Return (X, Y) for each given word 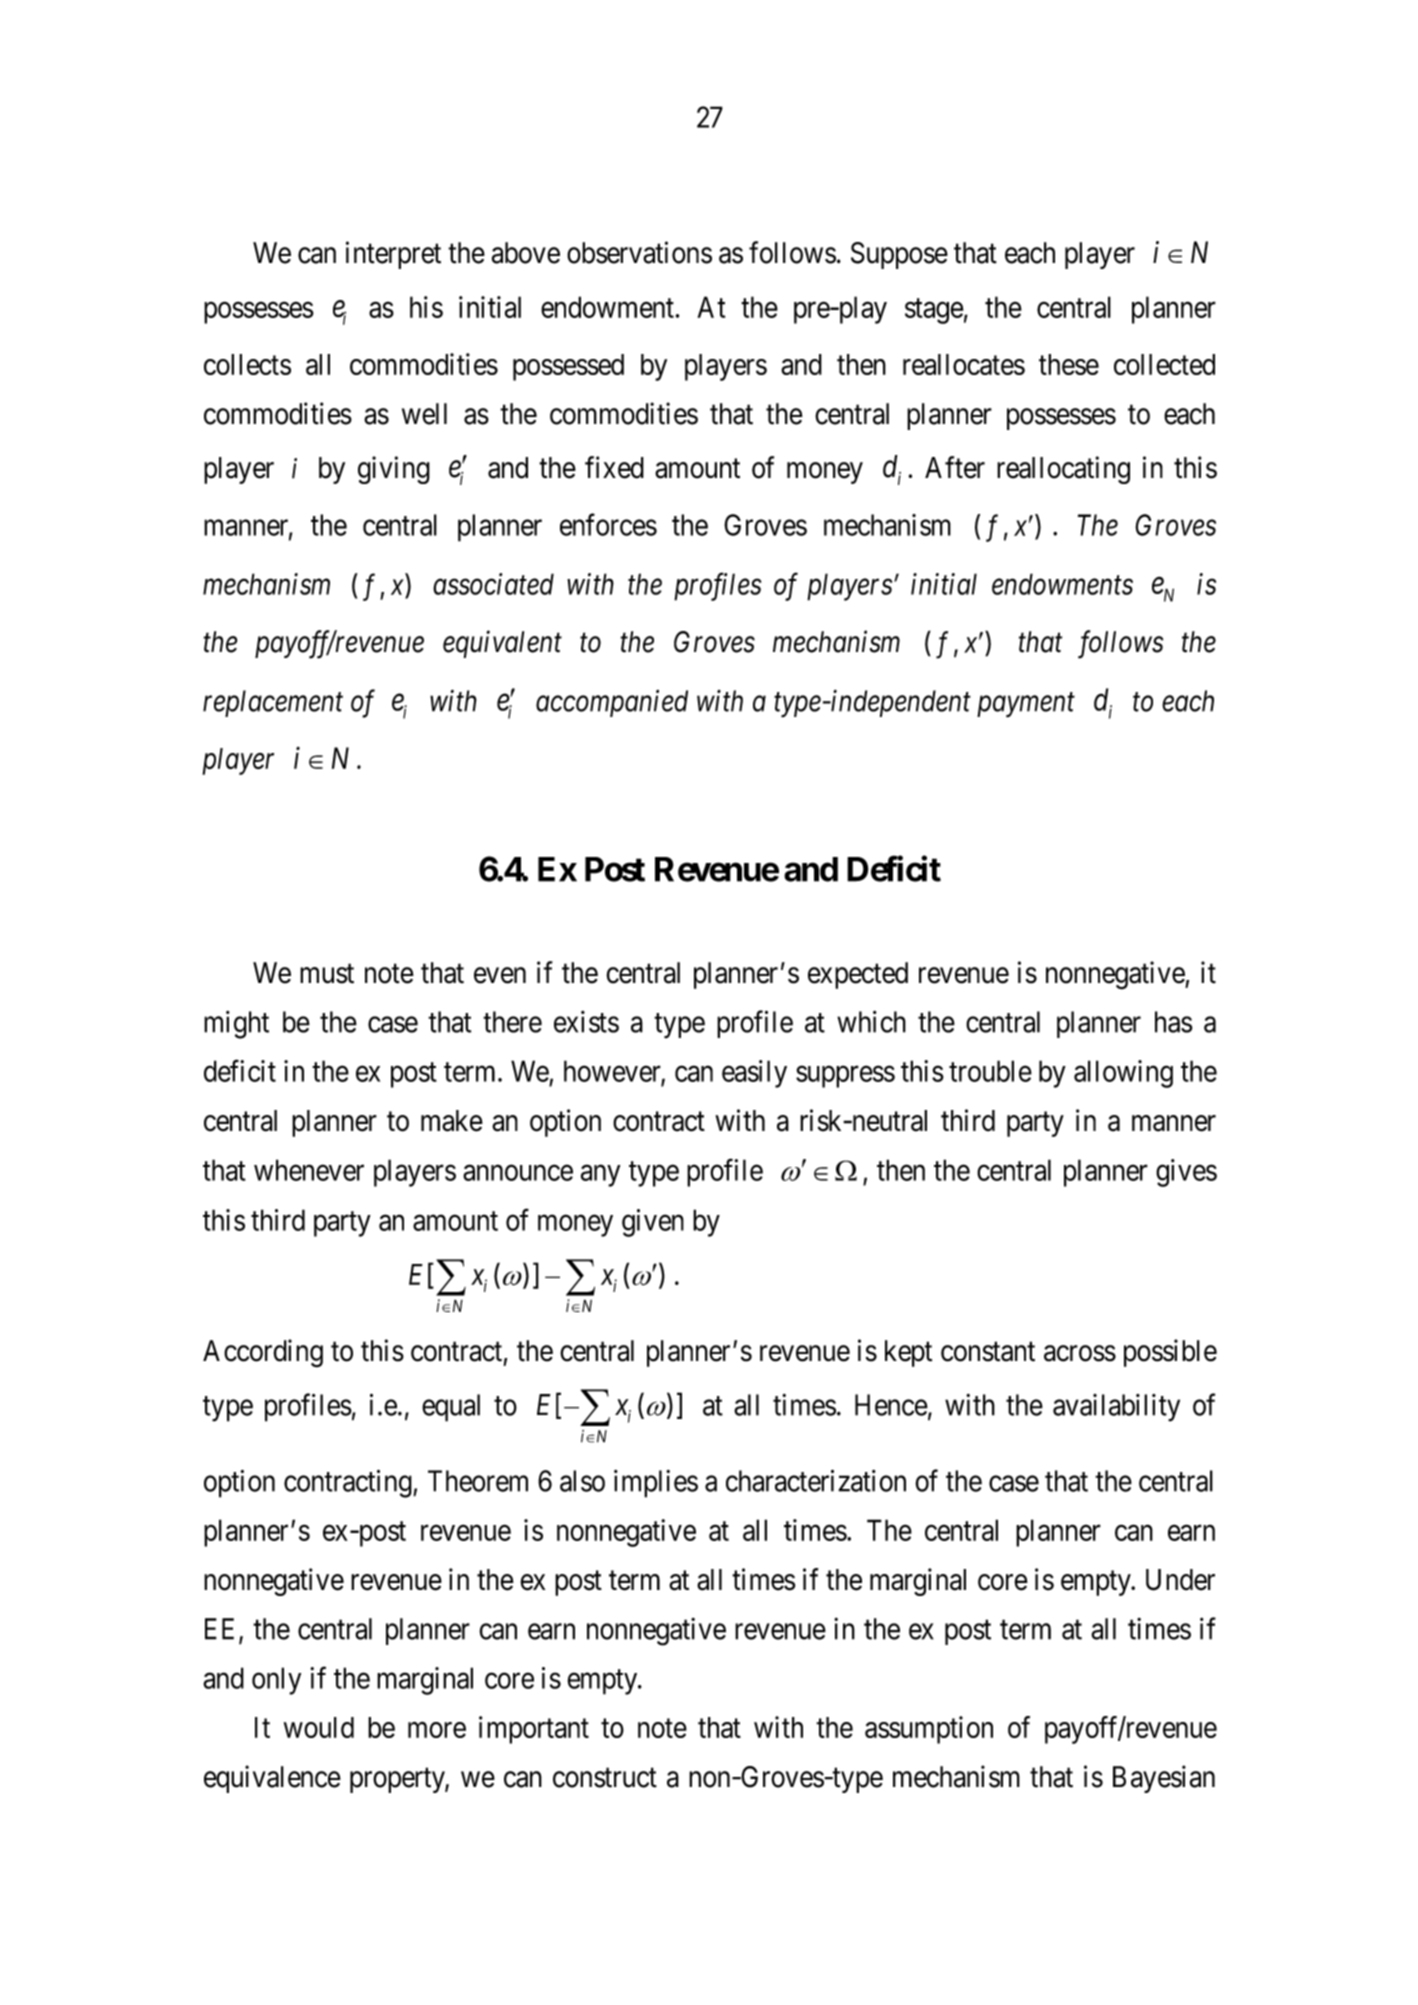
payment (1026, 705)
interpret (393, 255)
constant (988, 1352)
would (319, 1727)
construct (605, 1778)
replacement (273, 703)
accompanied (612, 703)
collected (1164, 364)
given (653, 1223)
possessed (568, 367)
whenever (309, 1170)
